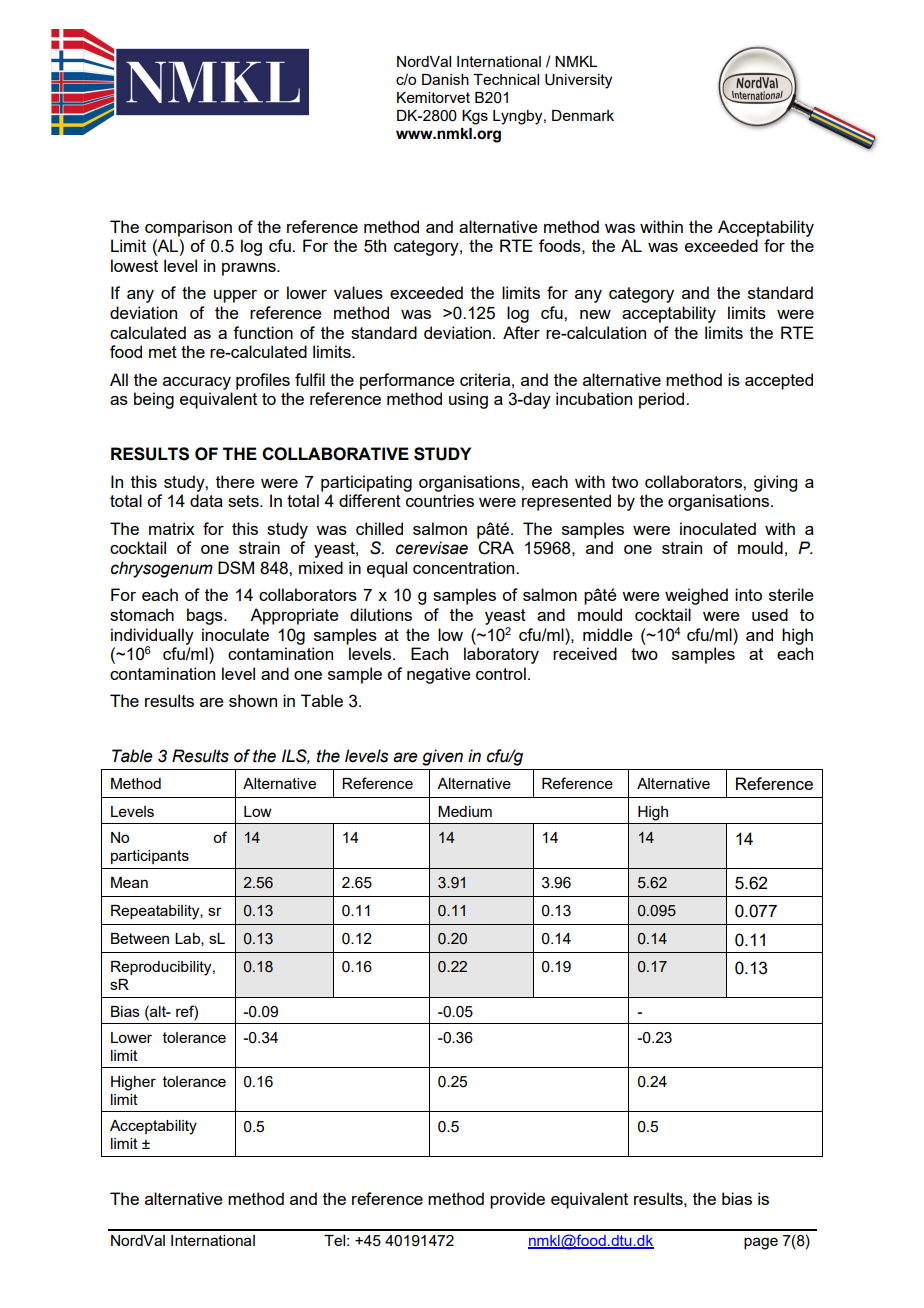 The width and height of the screenshot is (924, 1308). What do you see at coordinates (761, 1243) in the screenshot?
I see `page` at bounding box center [761, 1243].
